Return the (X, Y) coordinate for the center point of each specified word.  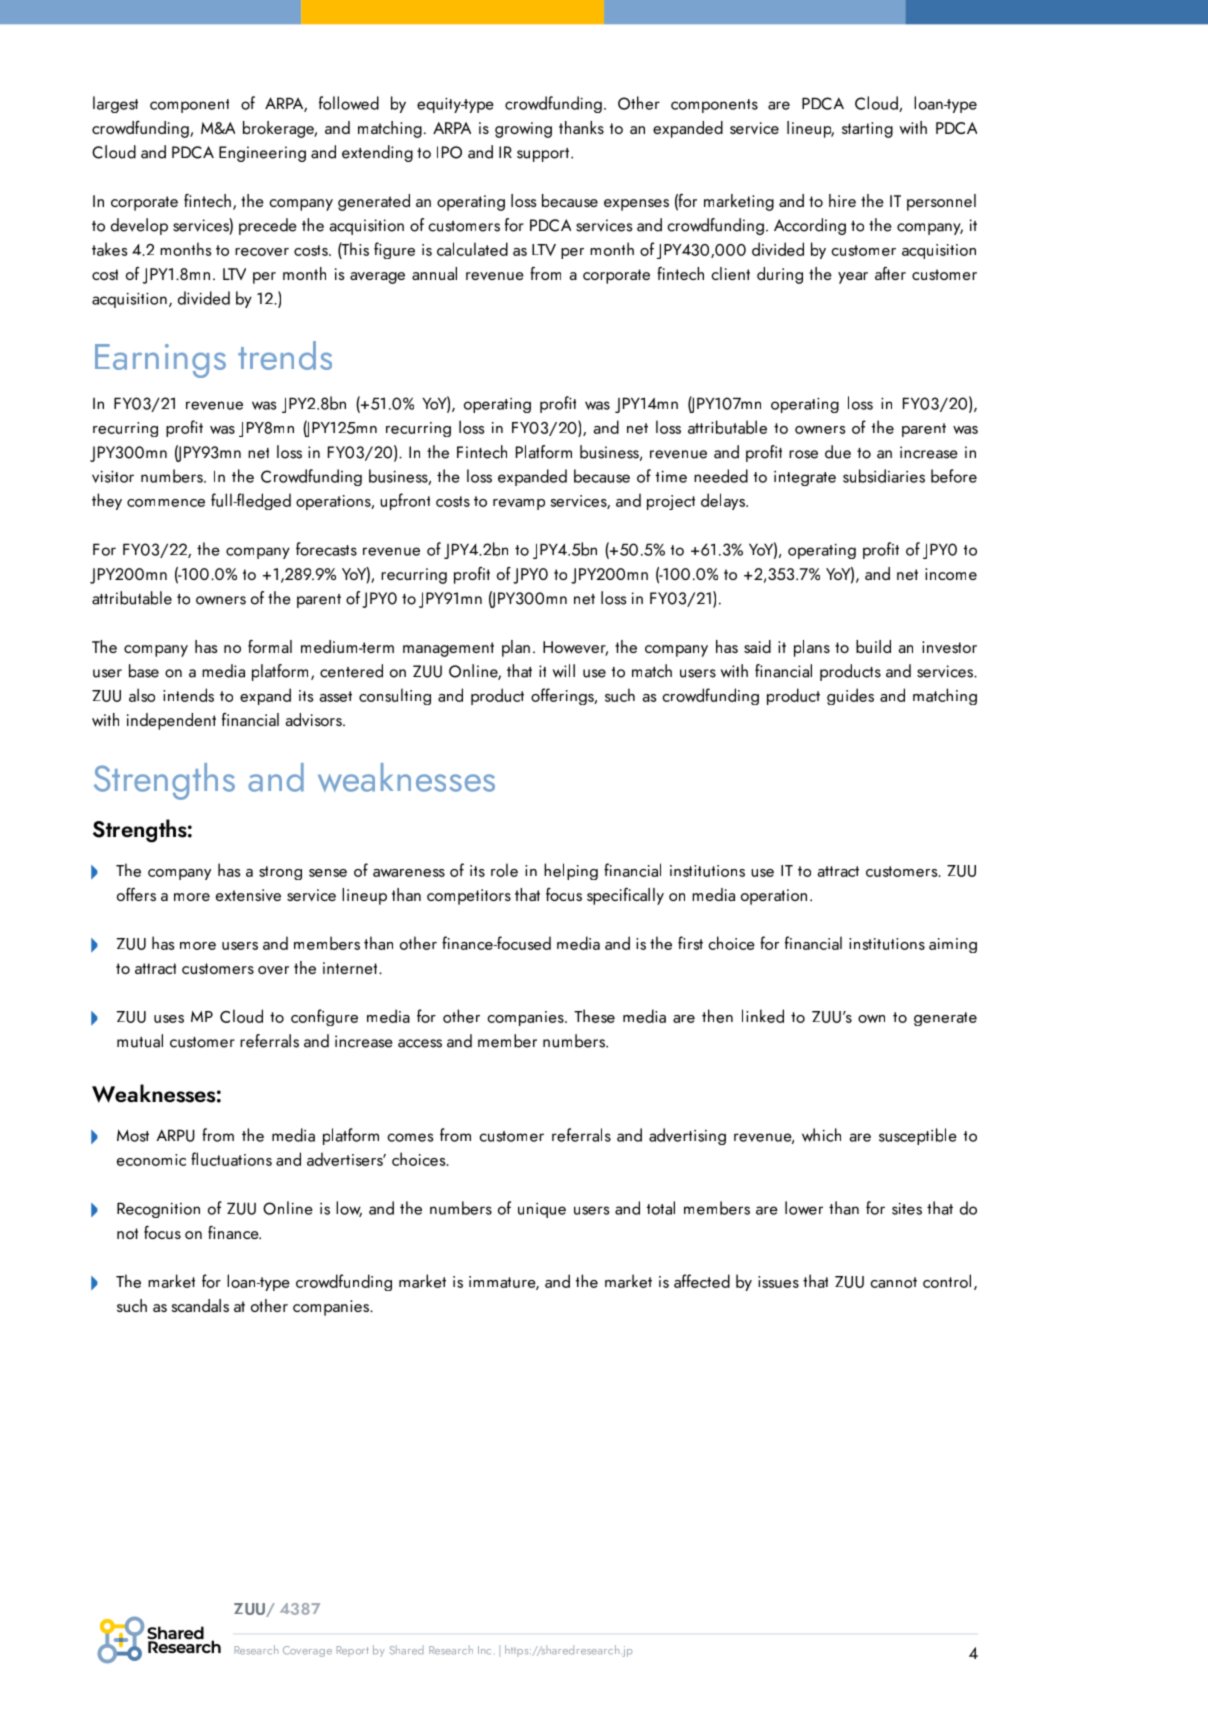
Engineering (262, 154)
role (504, 870)
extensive (248, 895)
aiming (953, 945)
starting (867, 130)
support (544, 155)
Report (353, 1651)
